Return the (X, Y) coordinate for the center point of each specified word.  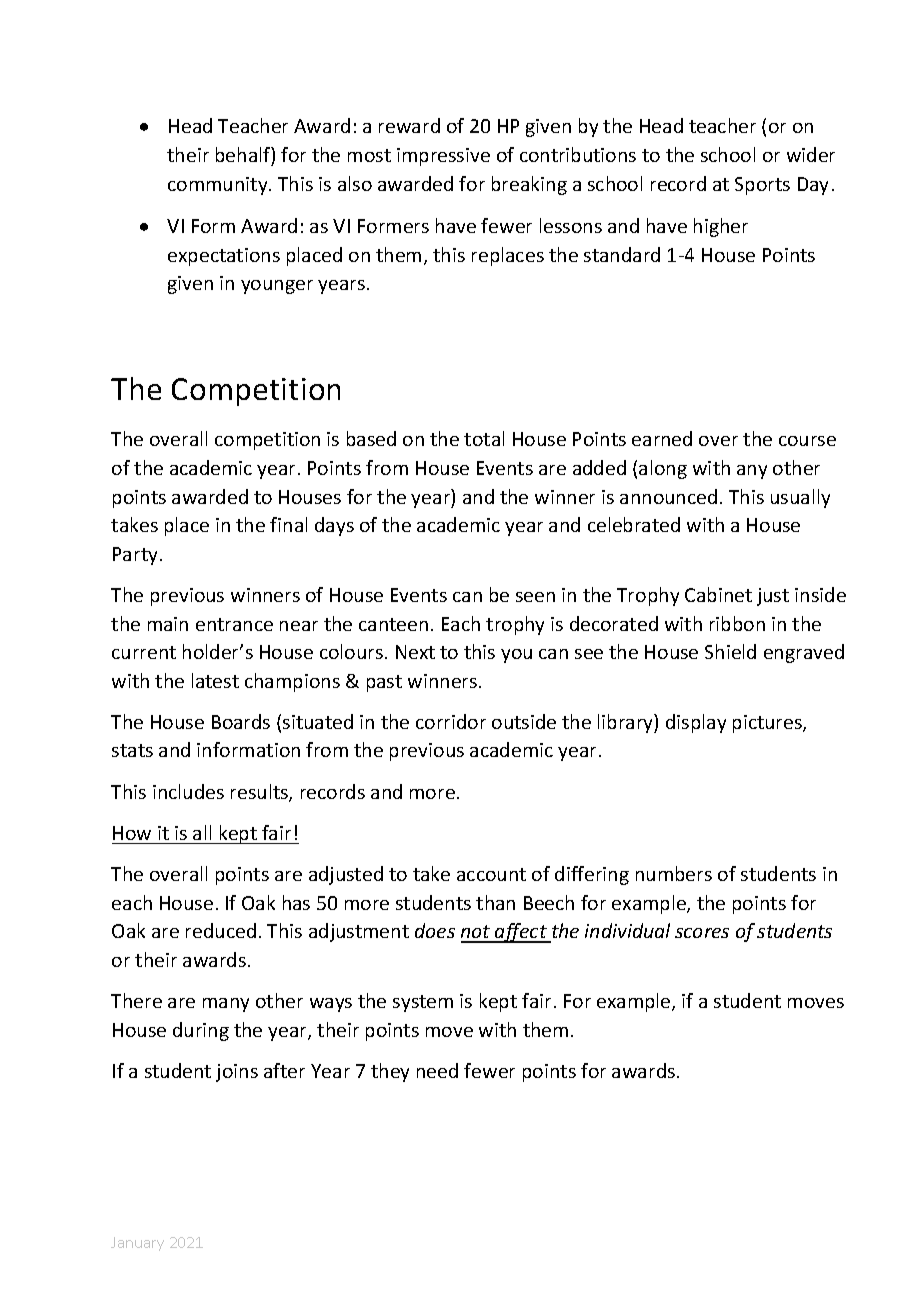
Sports (762, 186)
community (219, 186)
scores (702, 933)
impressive (443, 157)
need (437, 1070)
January (137, 1244)
